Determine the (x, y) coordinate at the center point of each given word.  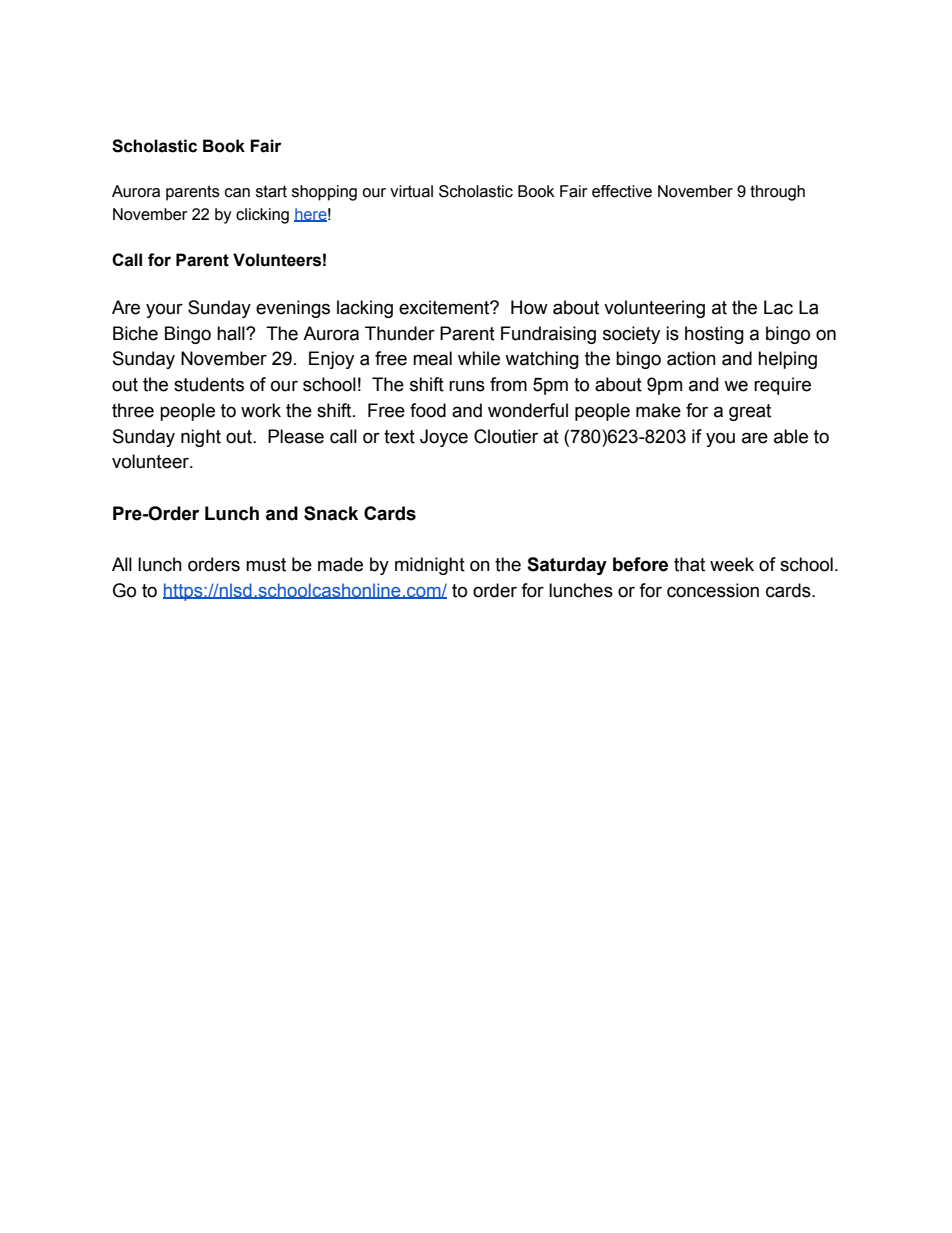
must (266, 565)
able (791, 436)
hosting (714, 335)
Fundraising (548, 335)
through (777, 193)
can (237, 193)
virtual (411, 191)
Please (296, 436)
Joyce (444, 438)
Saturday (567, 566)
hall (232, 333)
